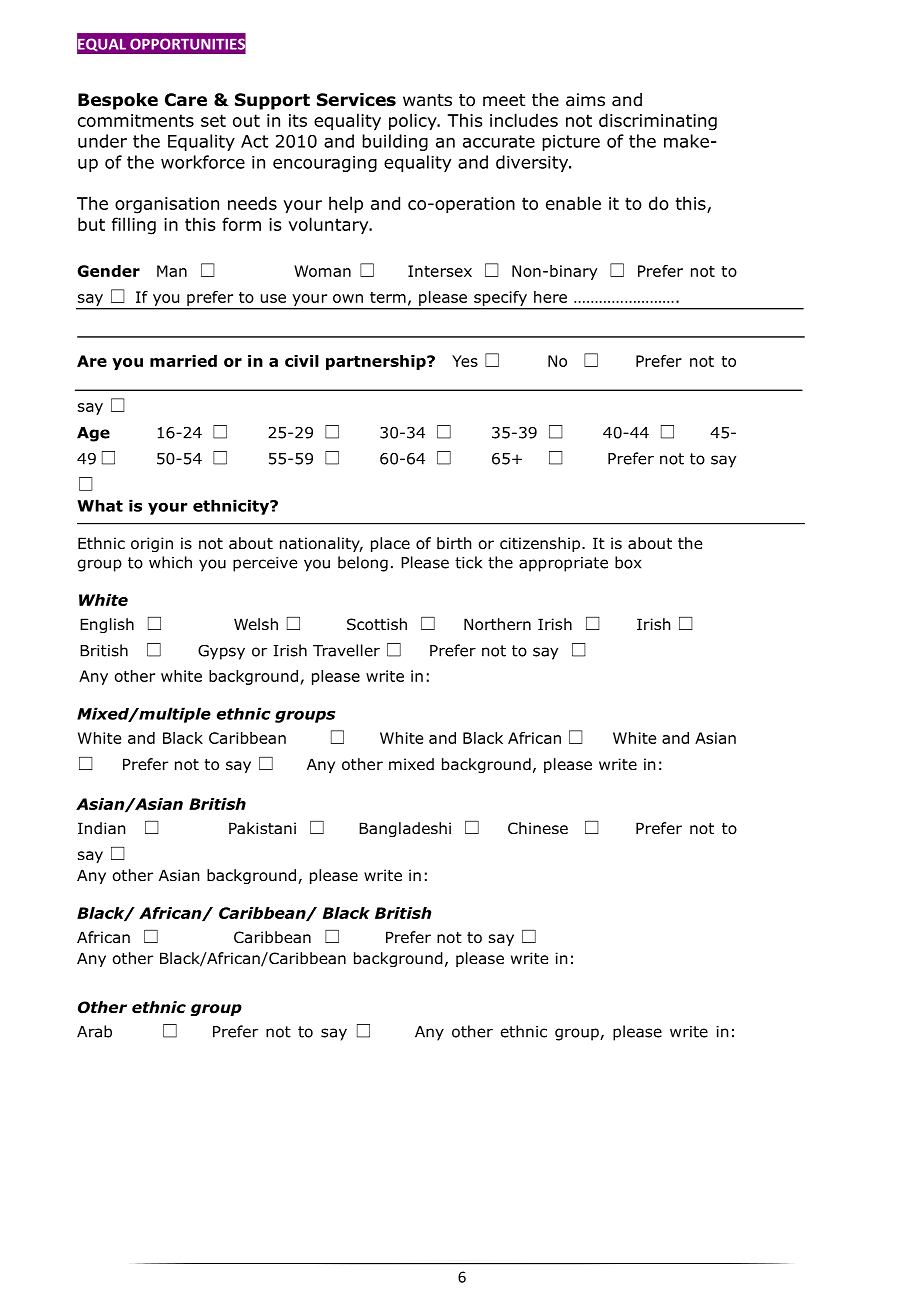  What do you see at coordinates (563, 564) in the screenshot?
I see `appropriate` at bounding box center [563, 564].
